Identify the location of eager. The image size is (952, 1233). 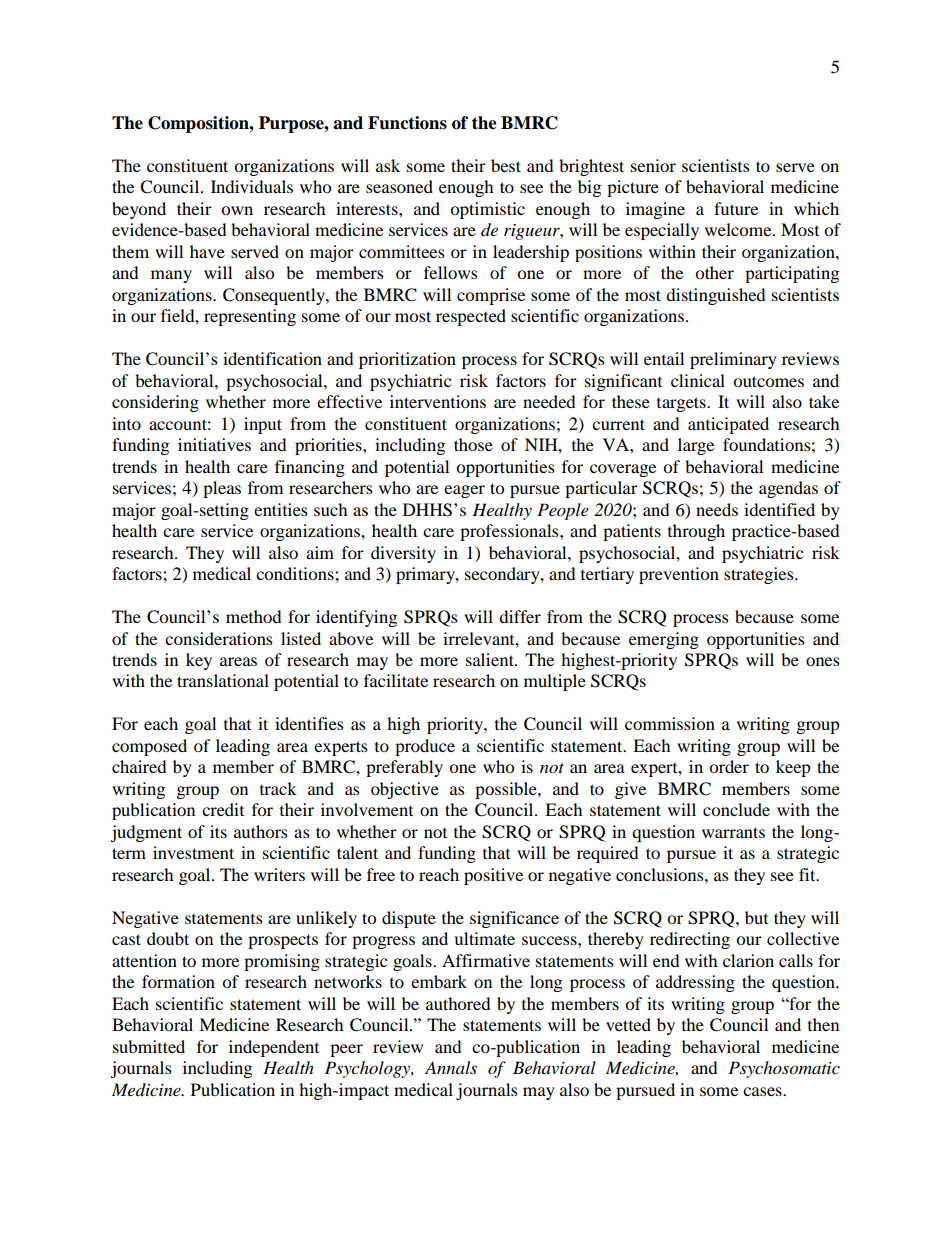
(464, 491).
